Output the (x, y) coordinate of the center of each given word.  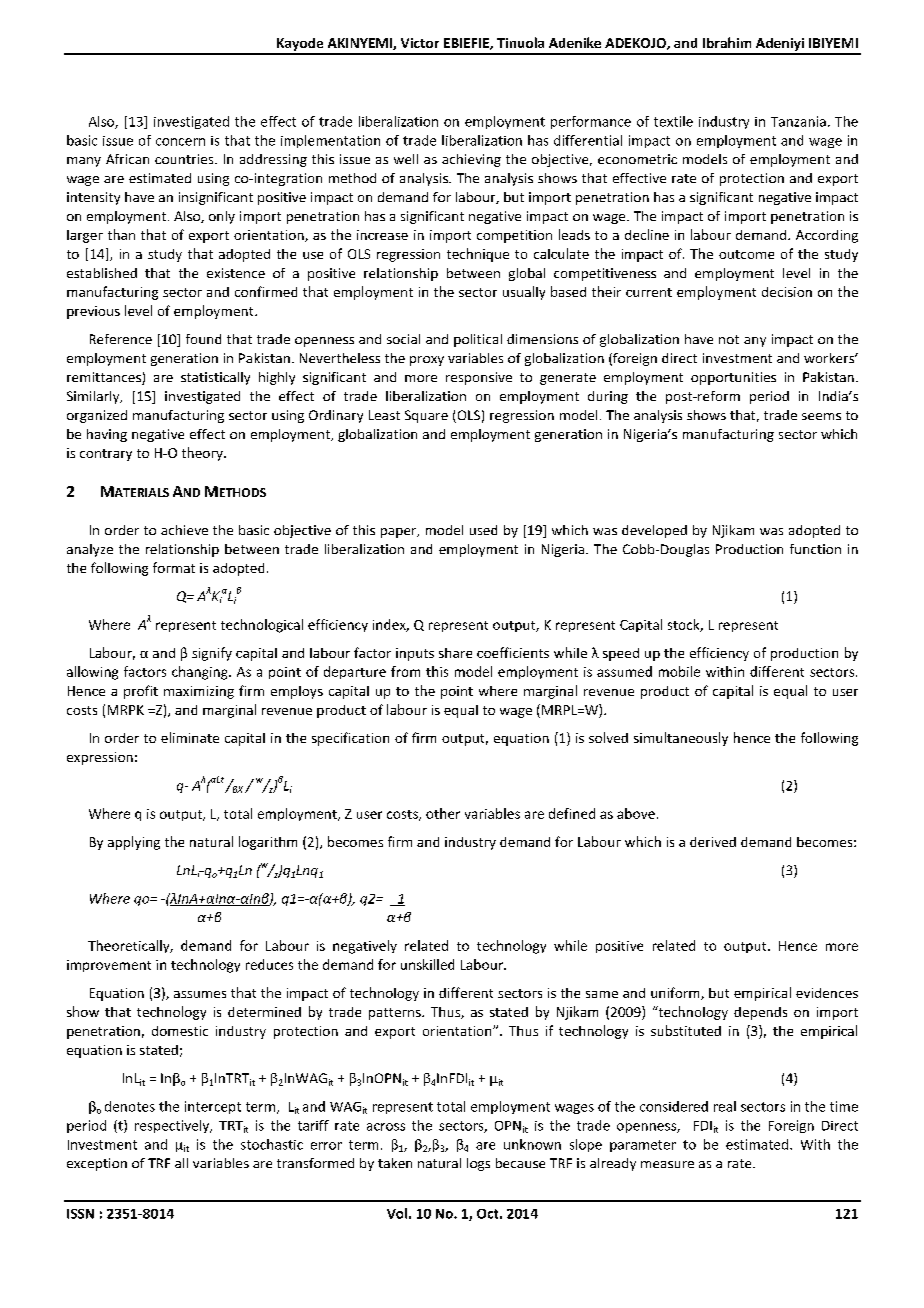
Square (426, 416)
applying (134, 843)
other (443, 813)
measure (667, 1164)
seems (821, 416)
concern (180, 142)
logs (478, 1164)
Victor (420, 43)
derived (713, 842)
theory (203, 454)
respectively (173, 1126)
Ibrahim (727, 42)
